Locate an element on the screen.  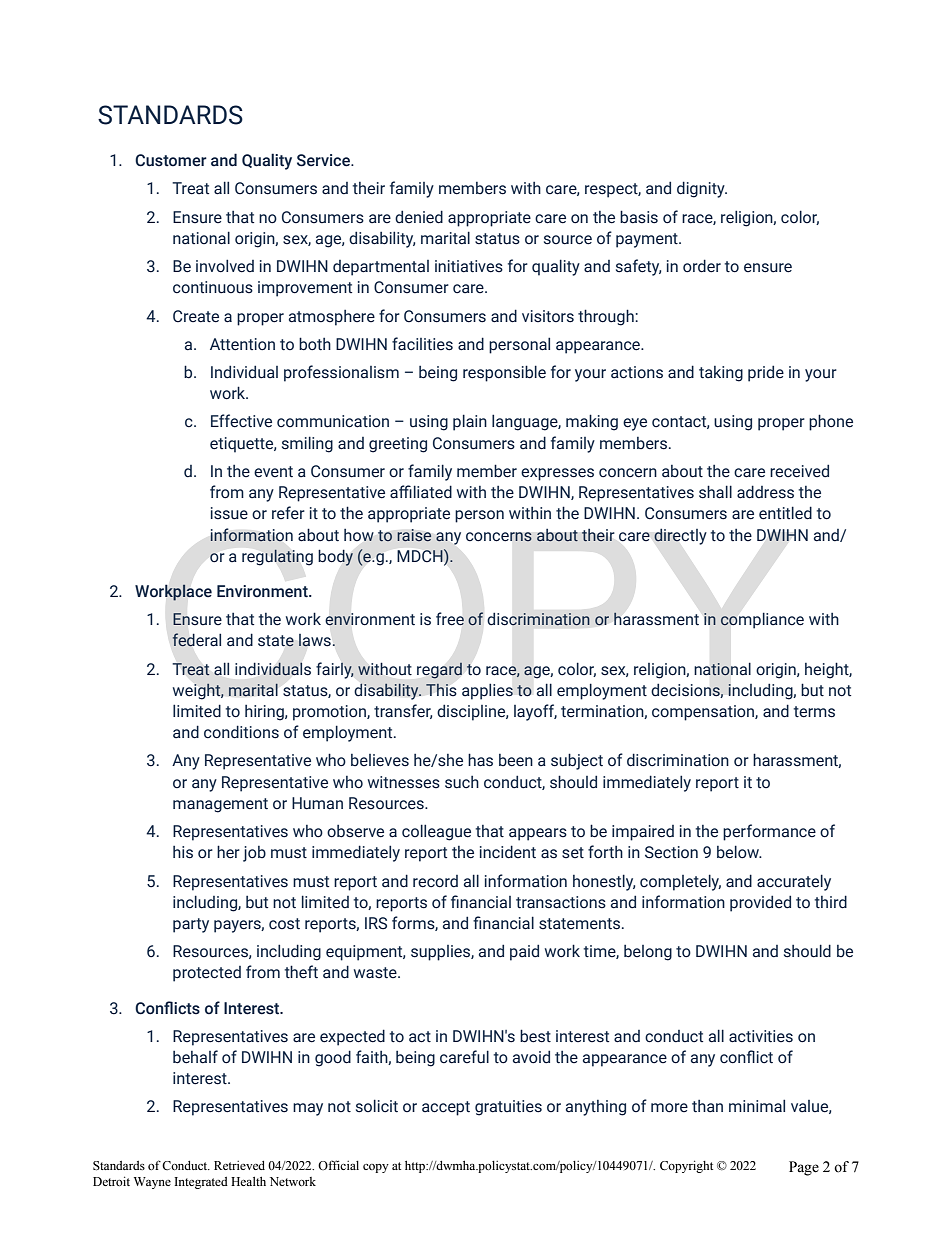
Customer is located at coordinates (171, 160).
